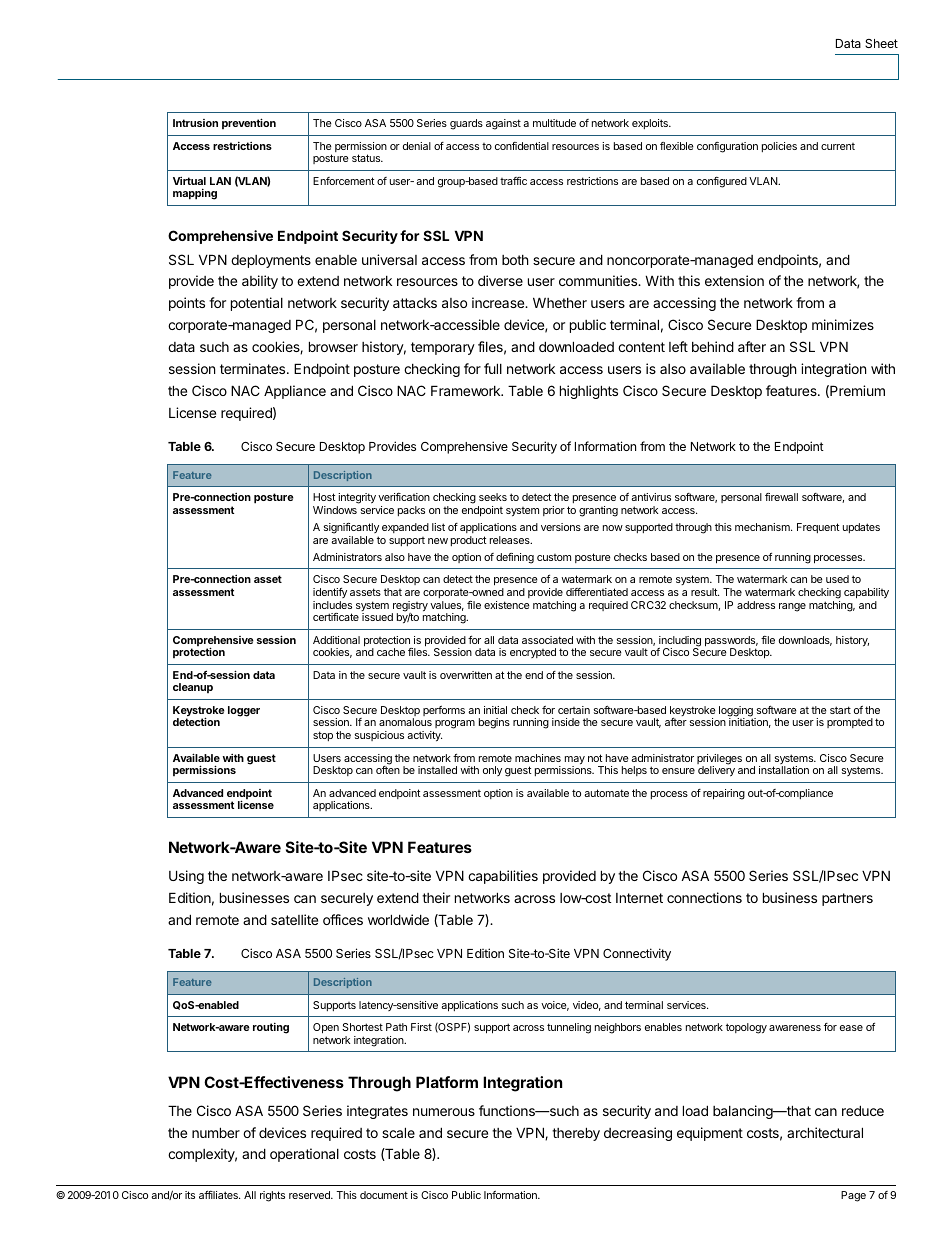 The width and height of the screenshot is (952, 1233). Describe the element at coordinates (792, 607) in the screenshot. I see `range` at that location.
